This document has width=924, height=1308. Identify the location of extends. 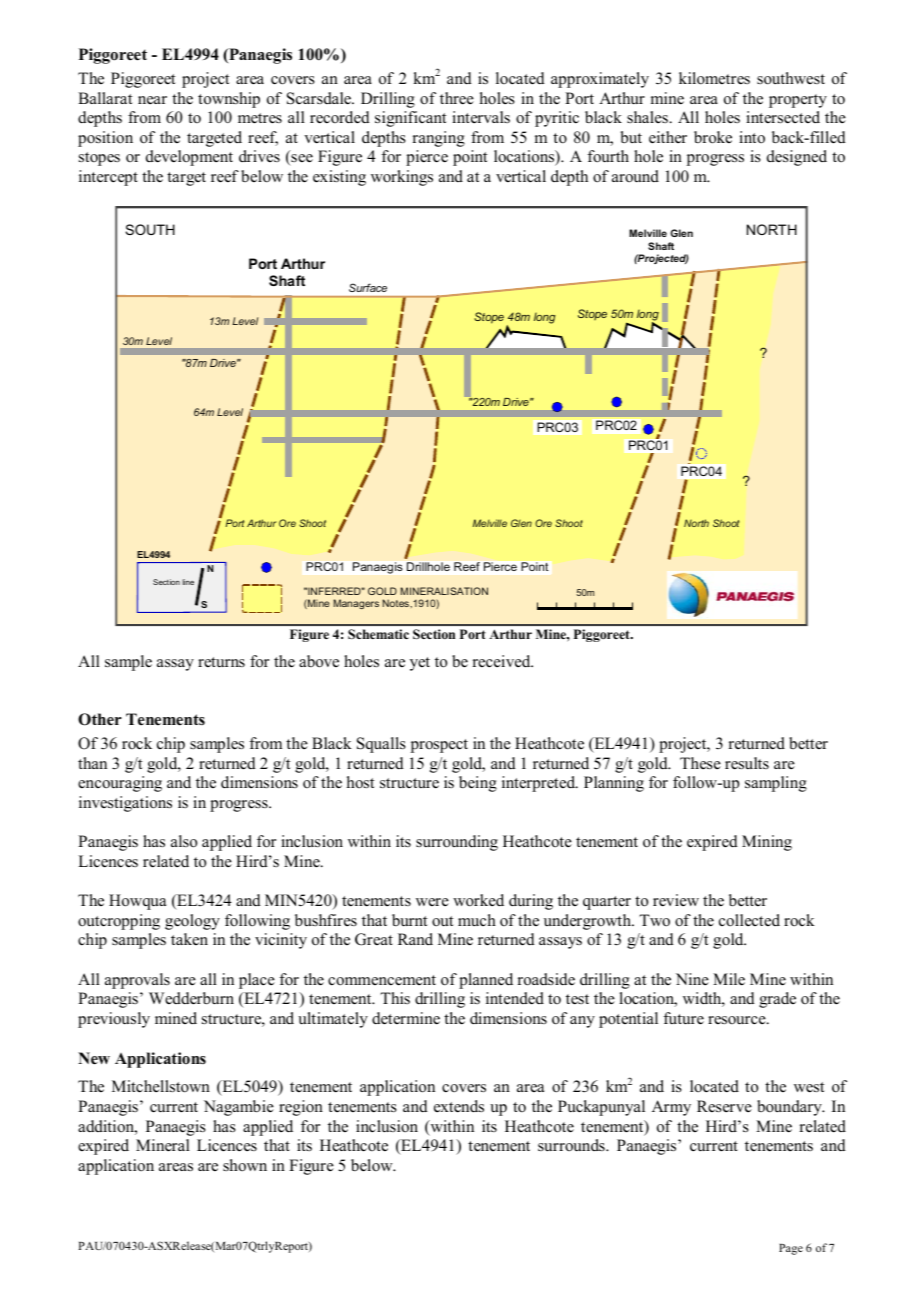
(459, 1106).
